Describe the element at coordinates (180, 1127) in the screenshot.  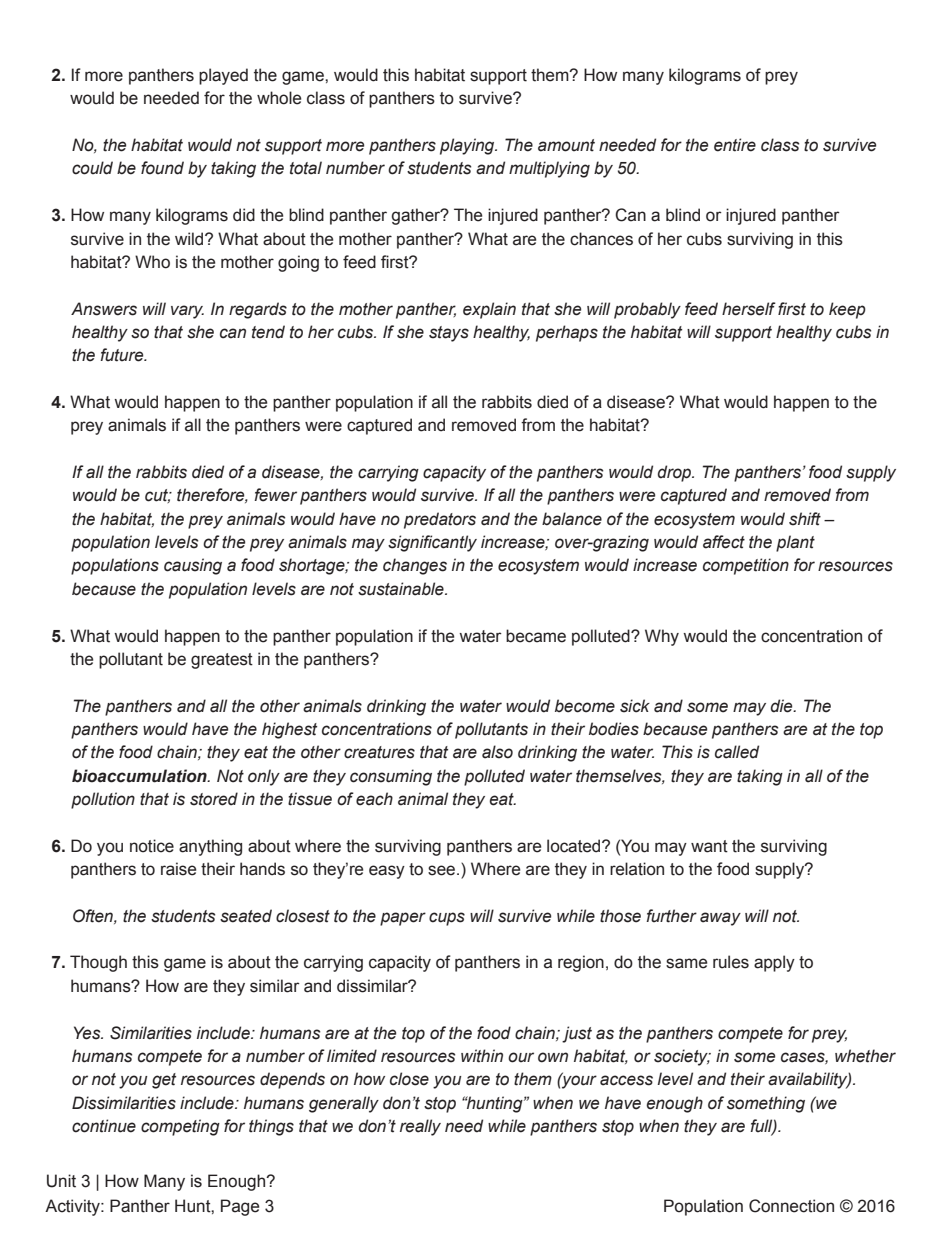
I see `competing` at that location.
